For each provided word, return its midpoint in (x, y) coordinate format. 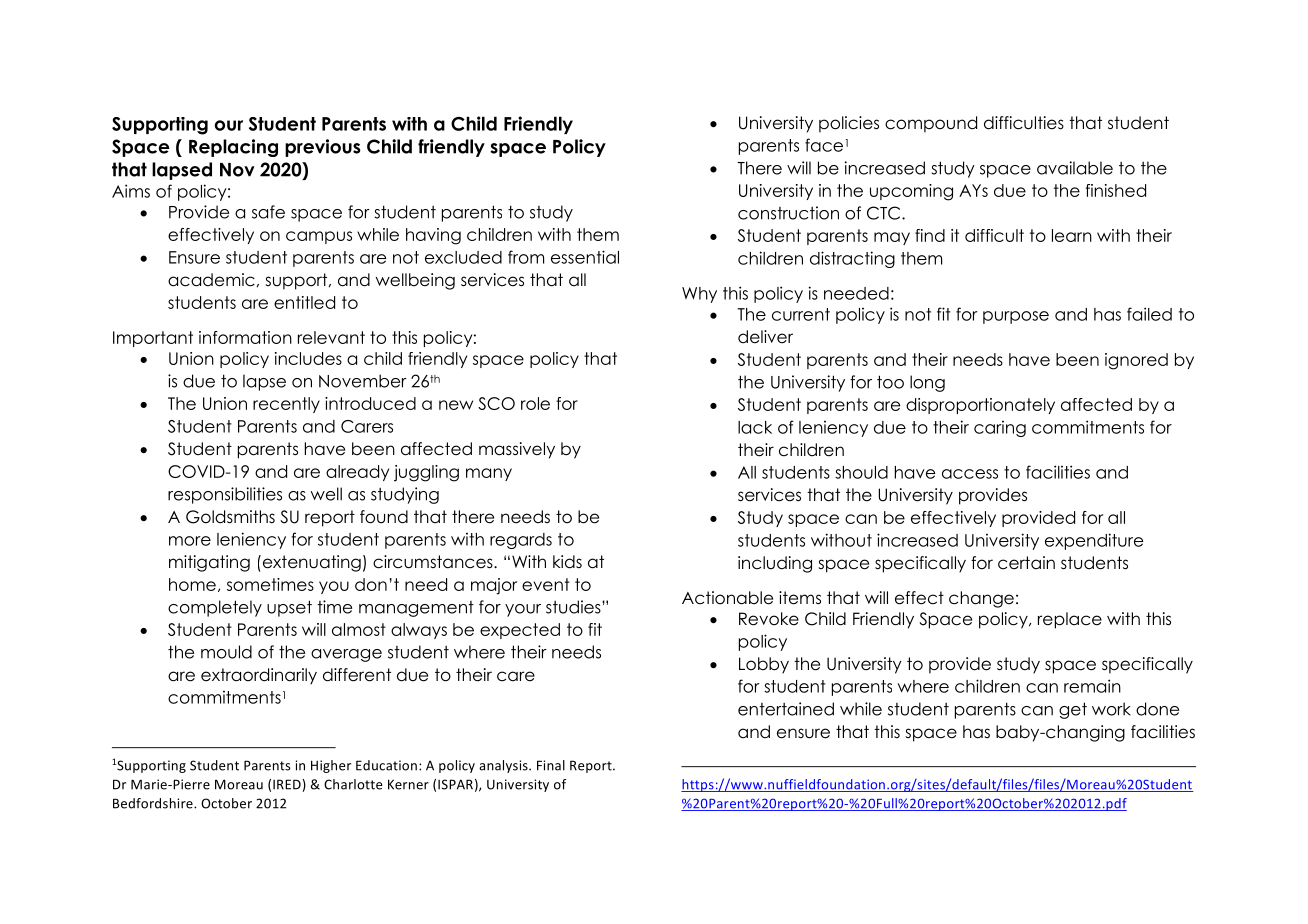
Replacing (233, 148)
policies (849, 124)
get (1073, 710)
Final (551, 765)
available (1075, 168)
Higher (331, 766)
